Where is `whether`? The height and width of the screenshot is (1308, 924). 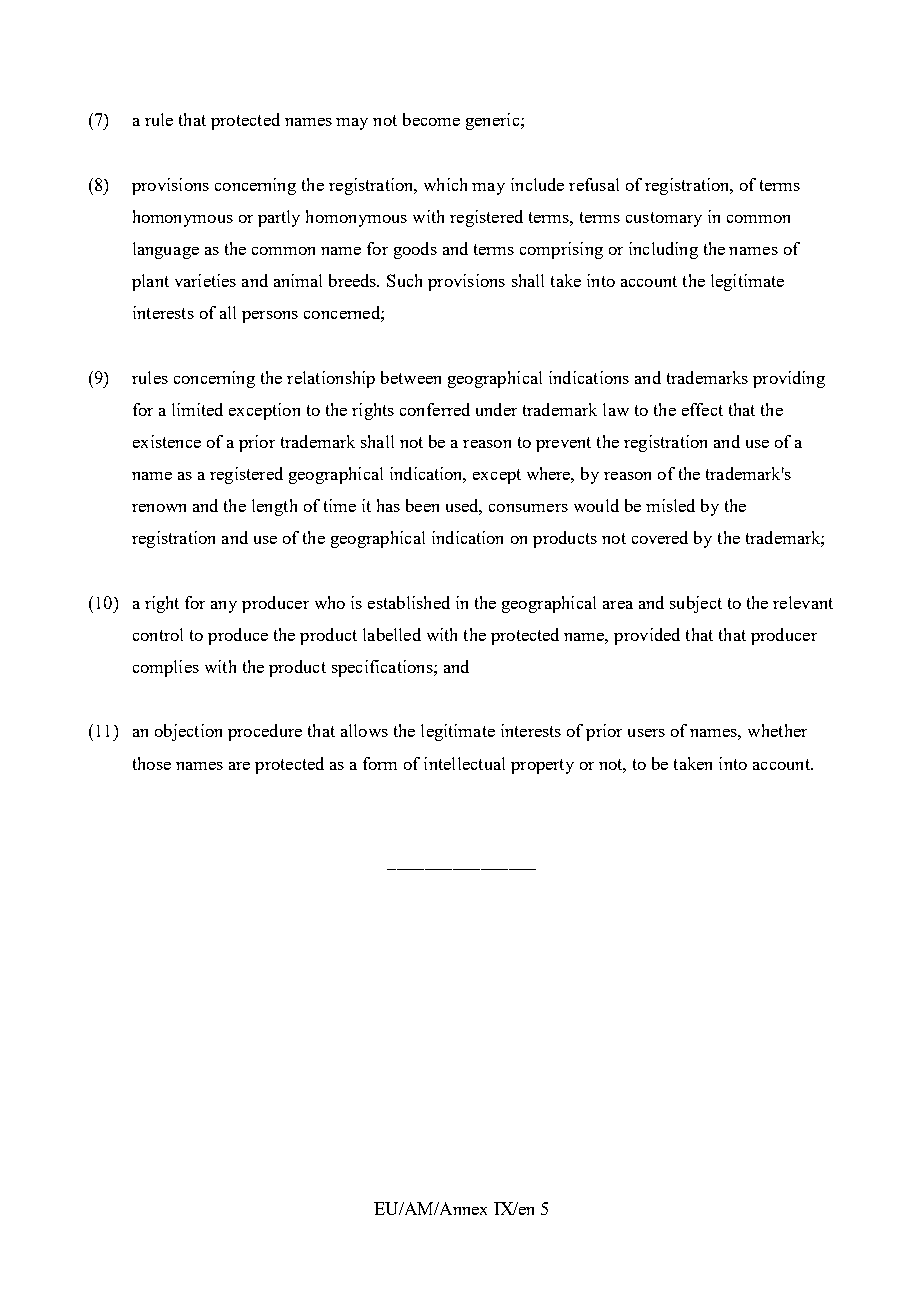
whether is located at coordinates (777, 730).
